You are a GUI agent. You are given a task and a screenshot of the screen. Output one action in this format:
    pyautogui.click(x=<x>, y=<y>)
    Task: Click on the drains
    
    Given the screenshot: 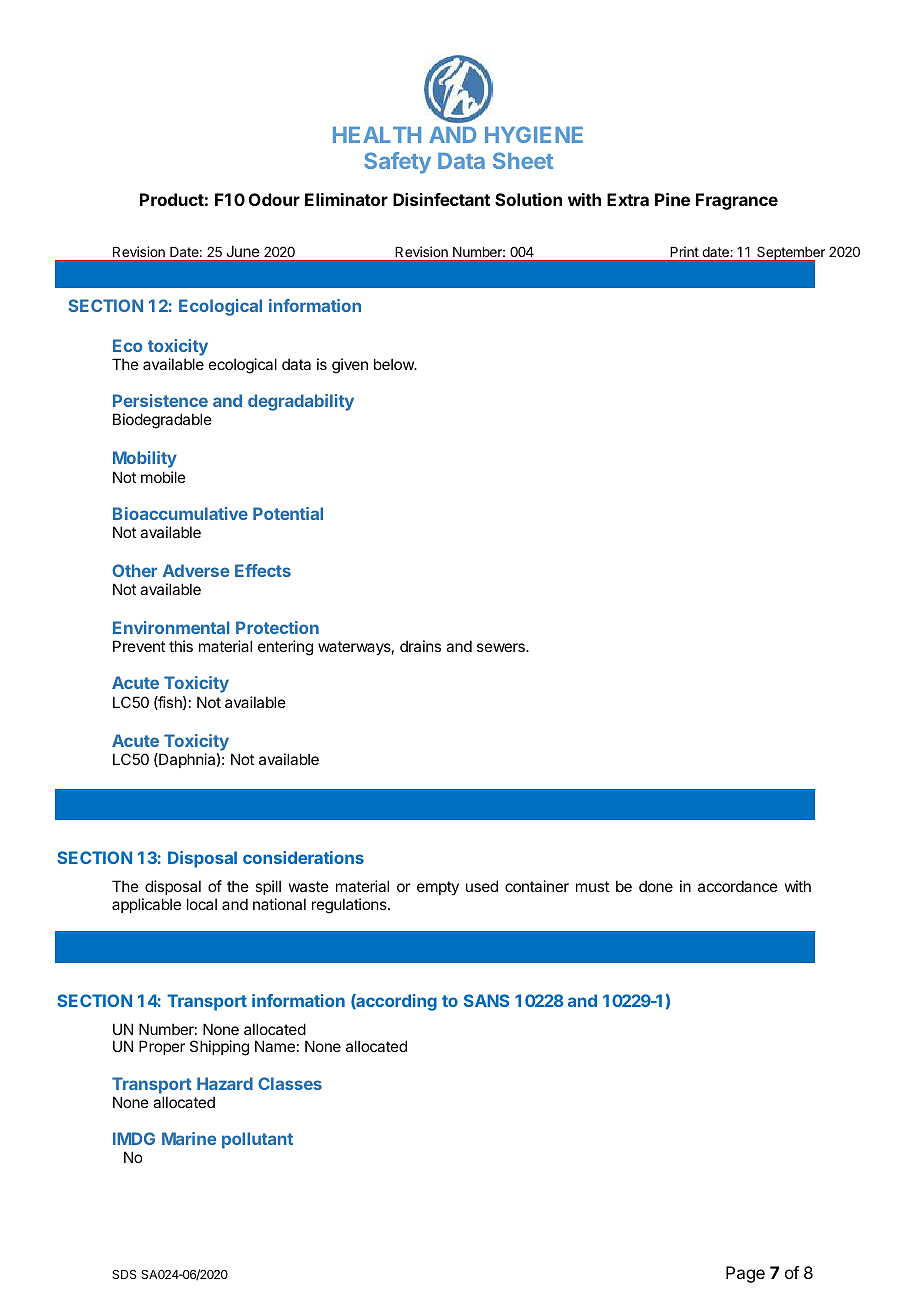 What is the action you would take?
    pyautogui.click(x=420, y=646)
